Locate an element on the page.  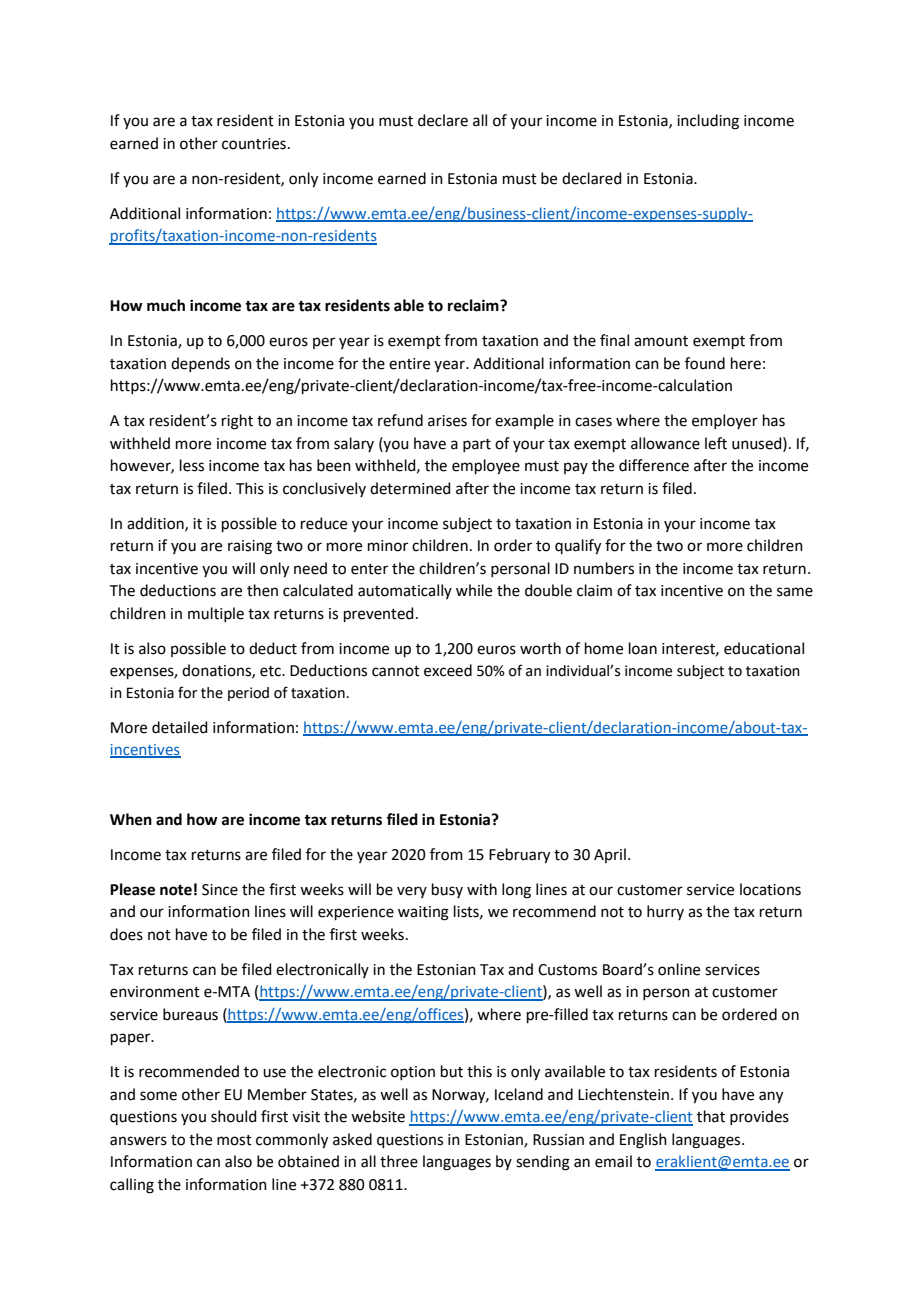
busy is located at coordinates (447, 890).
